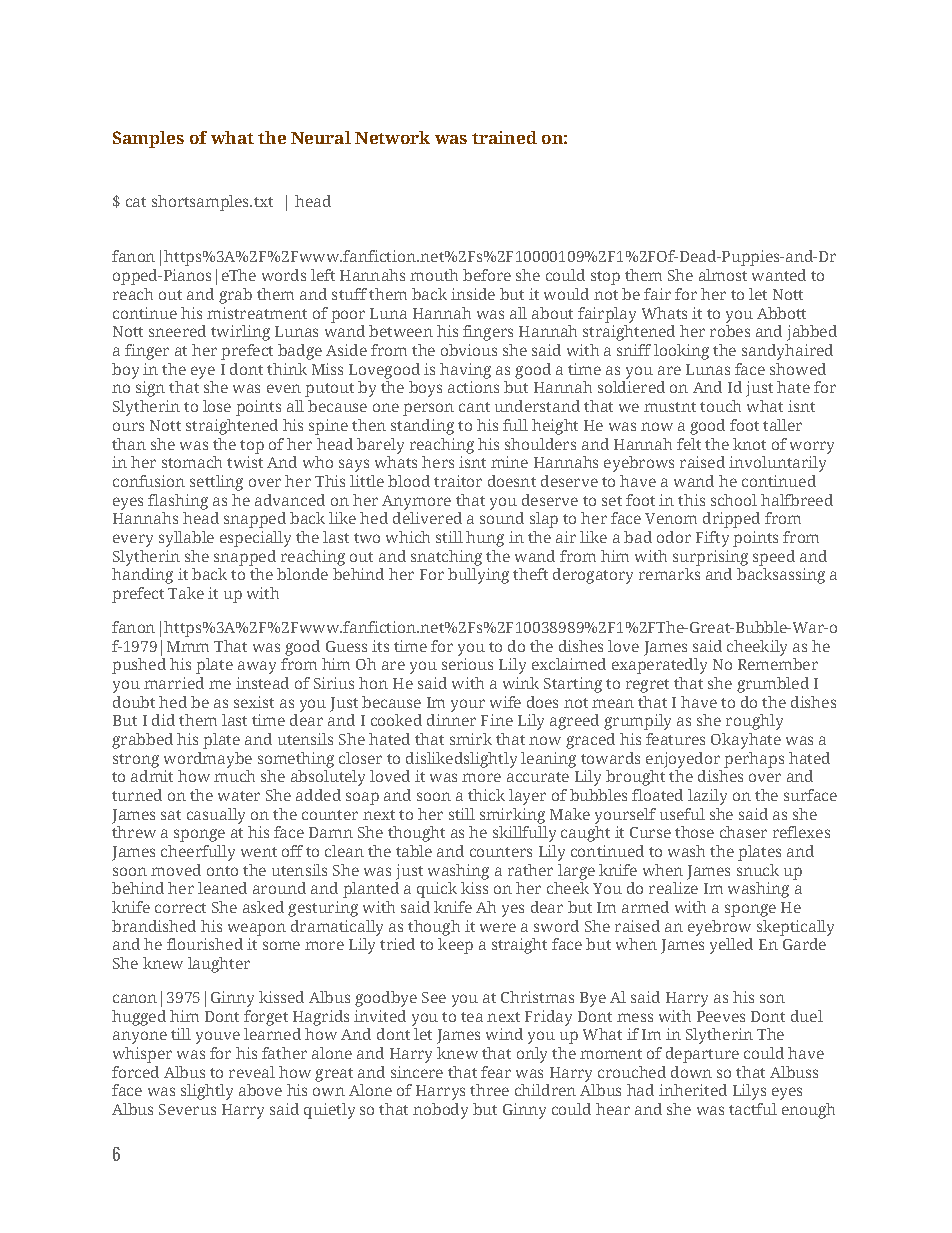 Image resolution: width=952 pixels, height=1233 pixels. What do you see at coordinates (723, 275) in the screenshot?
I see `almost` at bounding box center [723, 275].
